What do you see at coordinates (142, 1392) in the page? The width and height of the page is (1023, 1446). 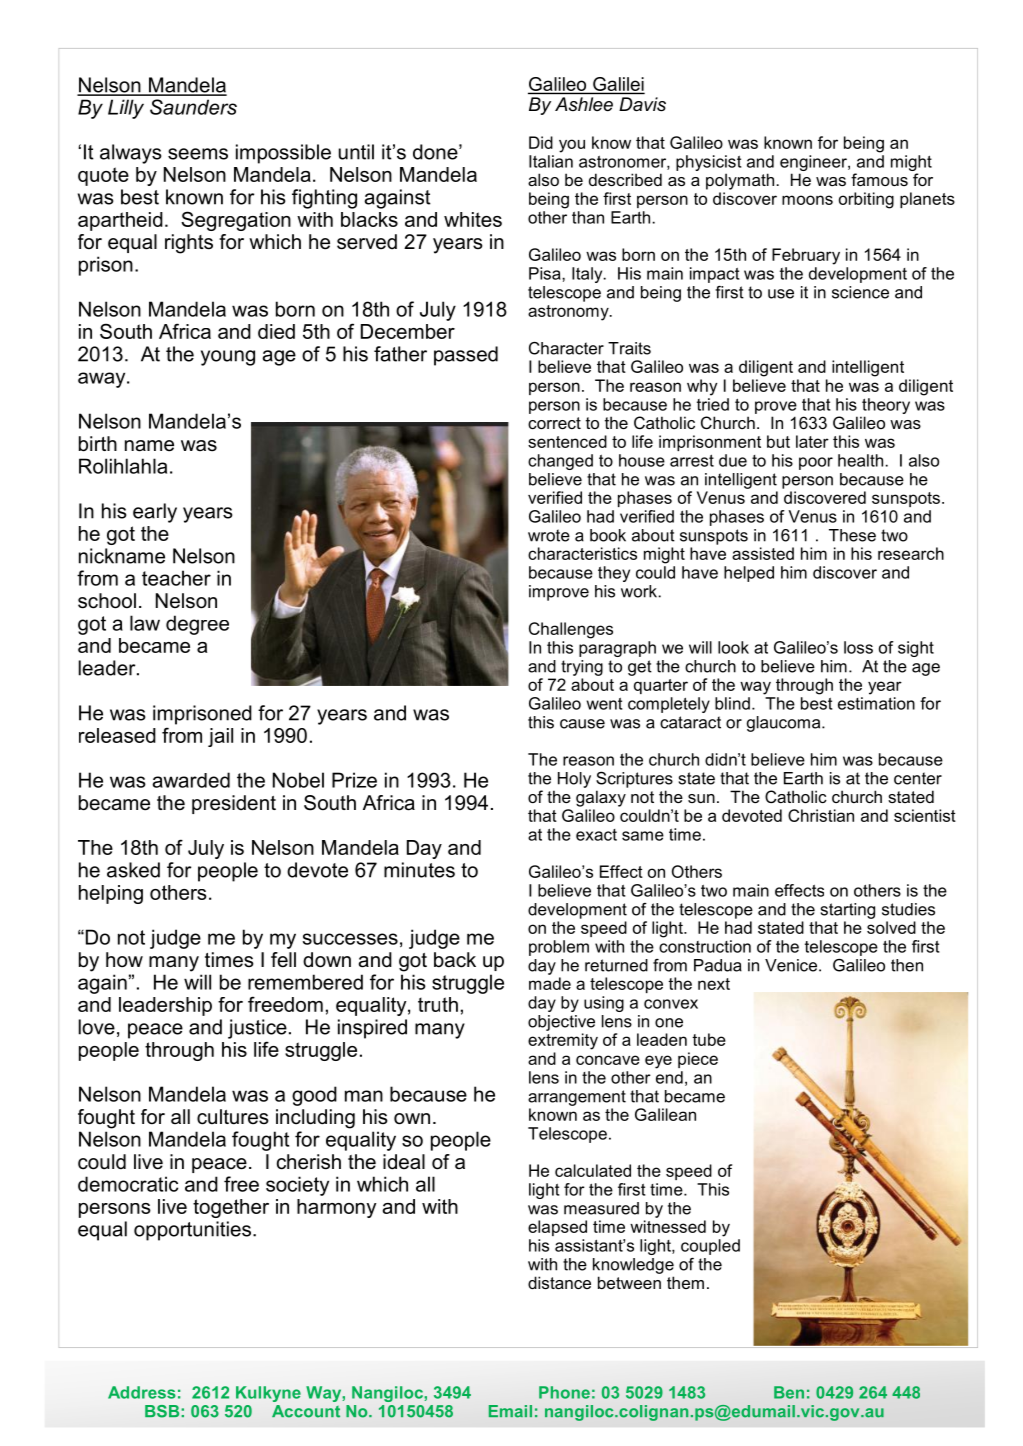 I see `Address` at bounding box center [142, 1392].
